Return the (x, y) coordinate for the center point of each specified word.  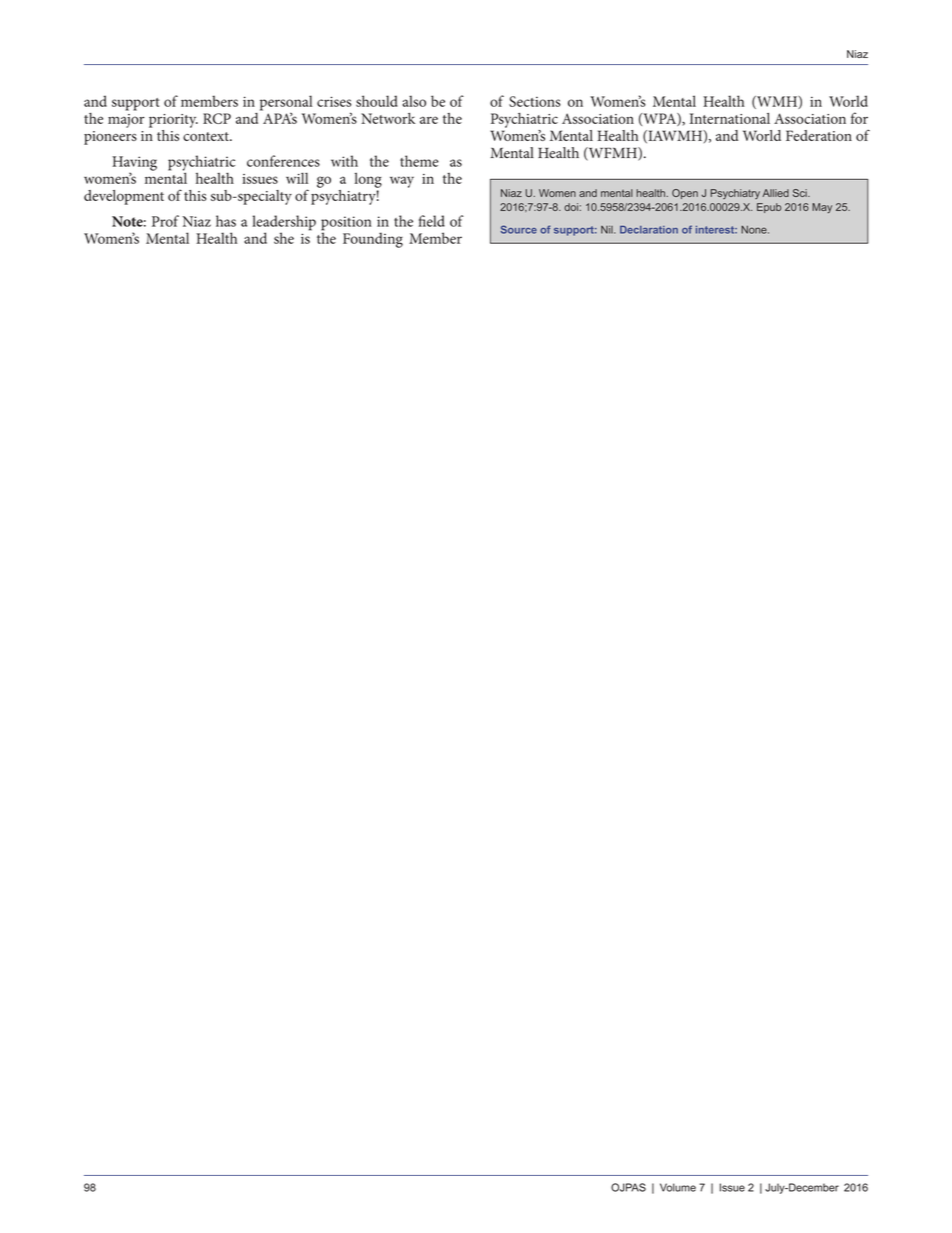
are (429, 120)
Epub (769, 208)
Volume (678, 1187)
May (822, 208)
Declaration (649, 230)
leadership (284, 224)
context (207, 136)
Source (519, 229)
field (432, 221)
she (284, 238)
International (730, 118)
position (346, 224)
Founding (373, 240)
